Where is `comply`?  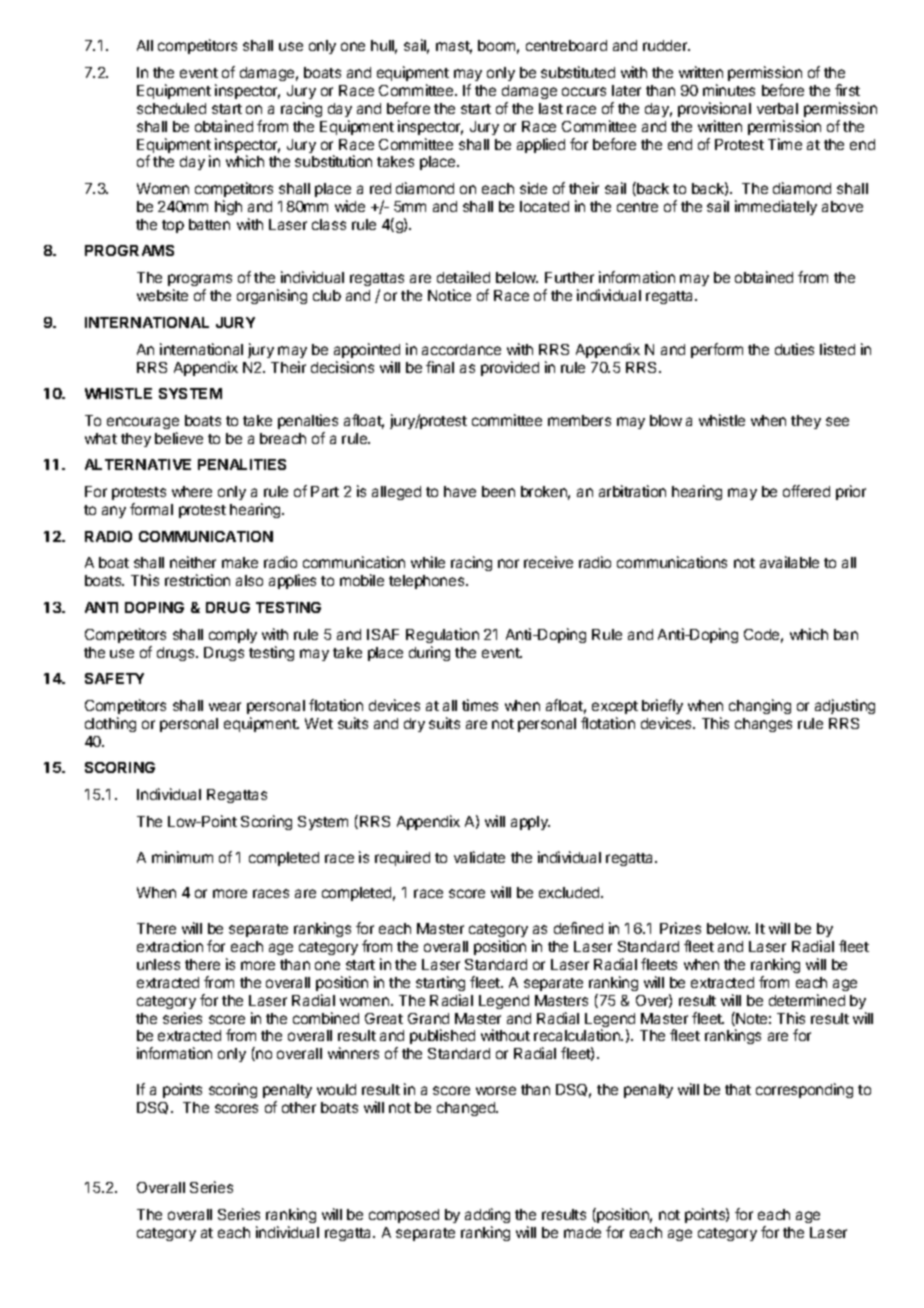 comply is located at coordinates (233, 636).
